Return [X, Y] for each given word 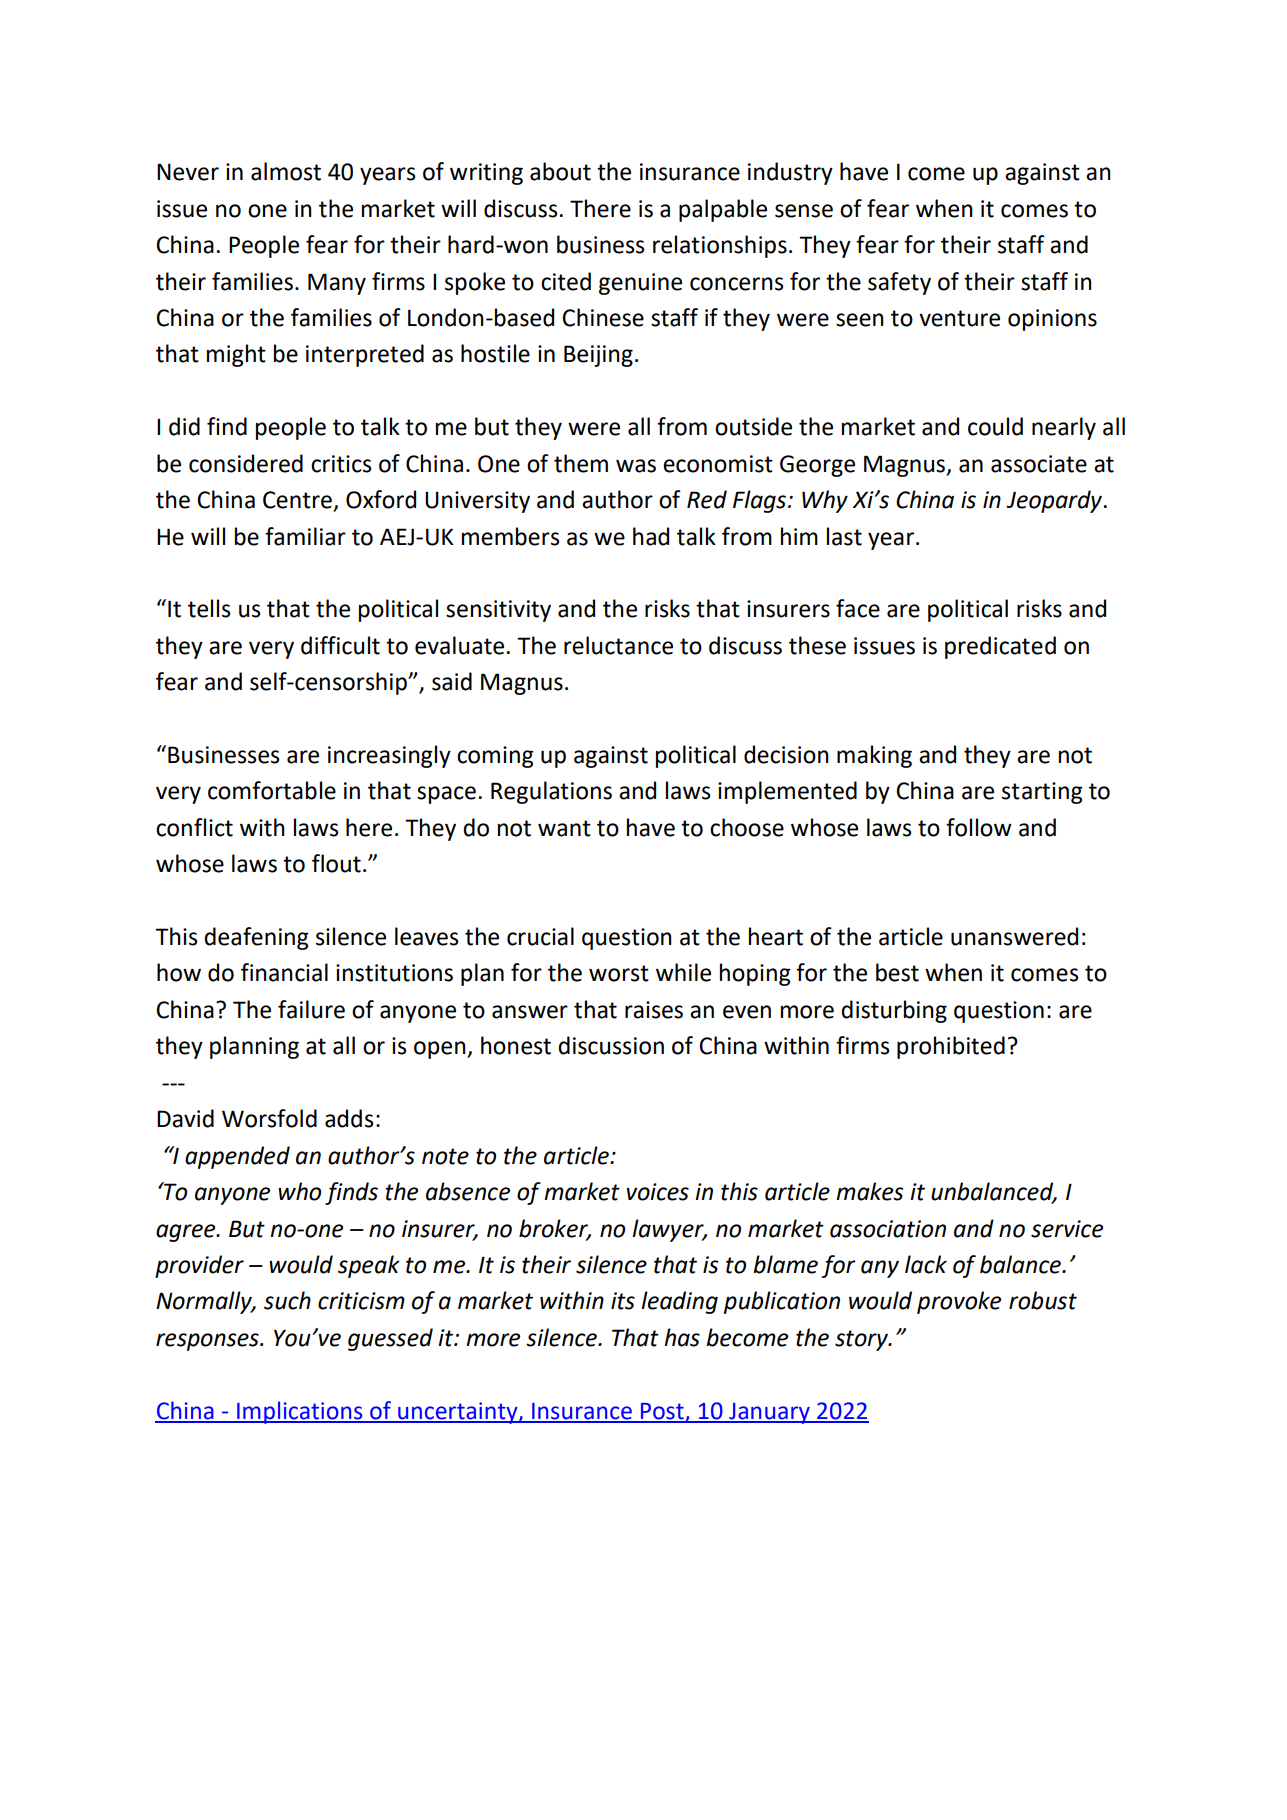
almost [286, 171]
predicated [1000, 647]
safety [899, 283]
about [560, 171]
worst [619, 973]
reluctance [618, 645]
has [682, 1337]
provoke [959, 1302]
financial [284, 972]
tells [209, 608]
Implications [300, 1412]
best [897, 972]
